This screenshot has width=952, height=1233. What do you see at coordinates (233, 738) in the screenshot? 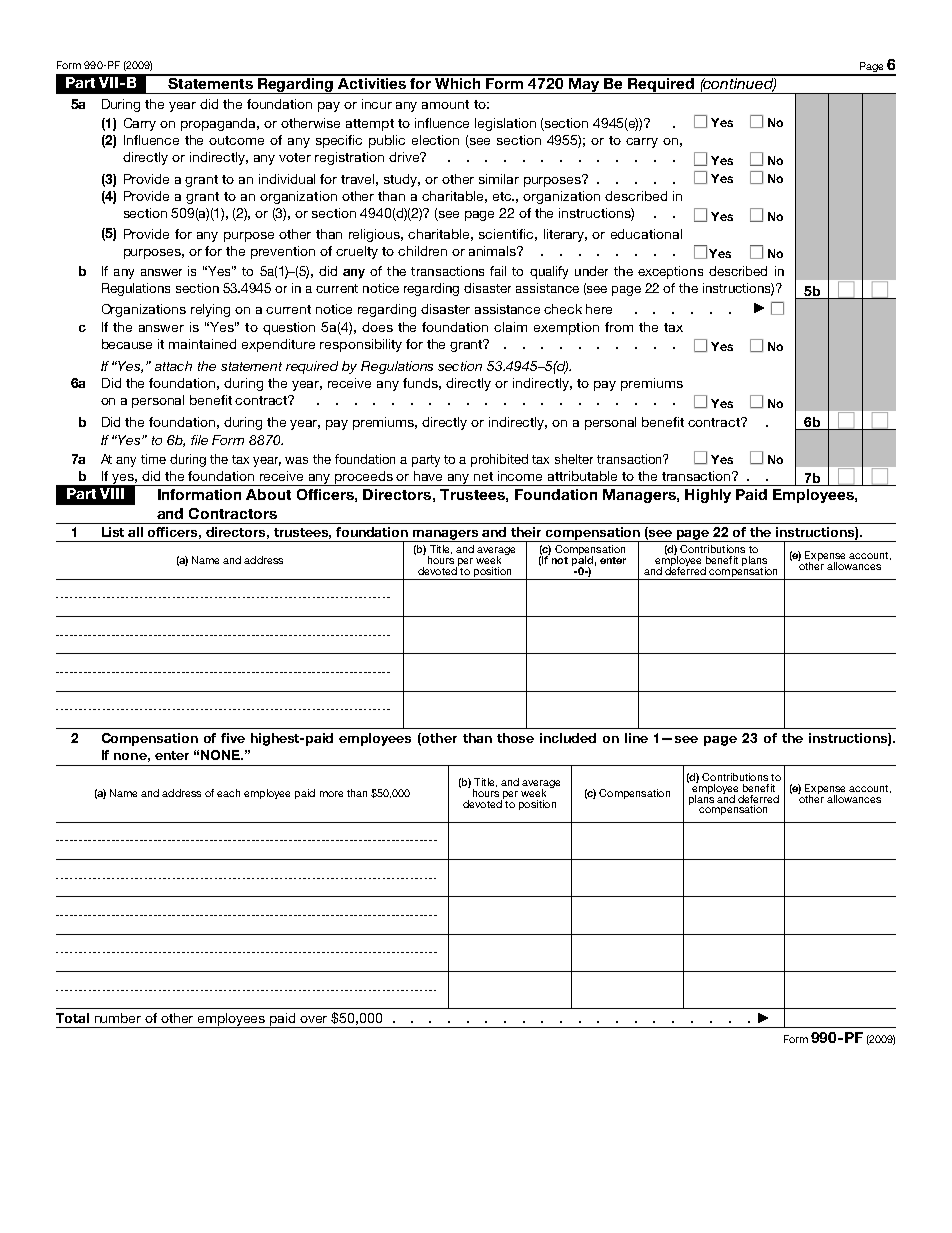
I see `five` at bounding box center [233, 738].
